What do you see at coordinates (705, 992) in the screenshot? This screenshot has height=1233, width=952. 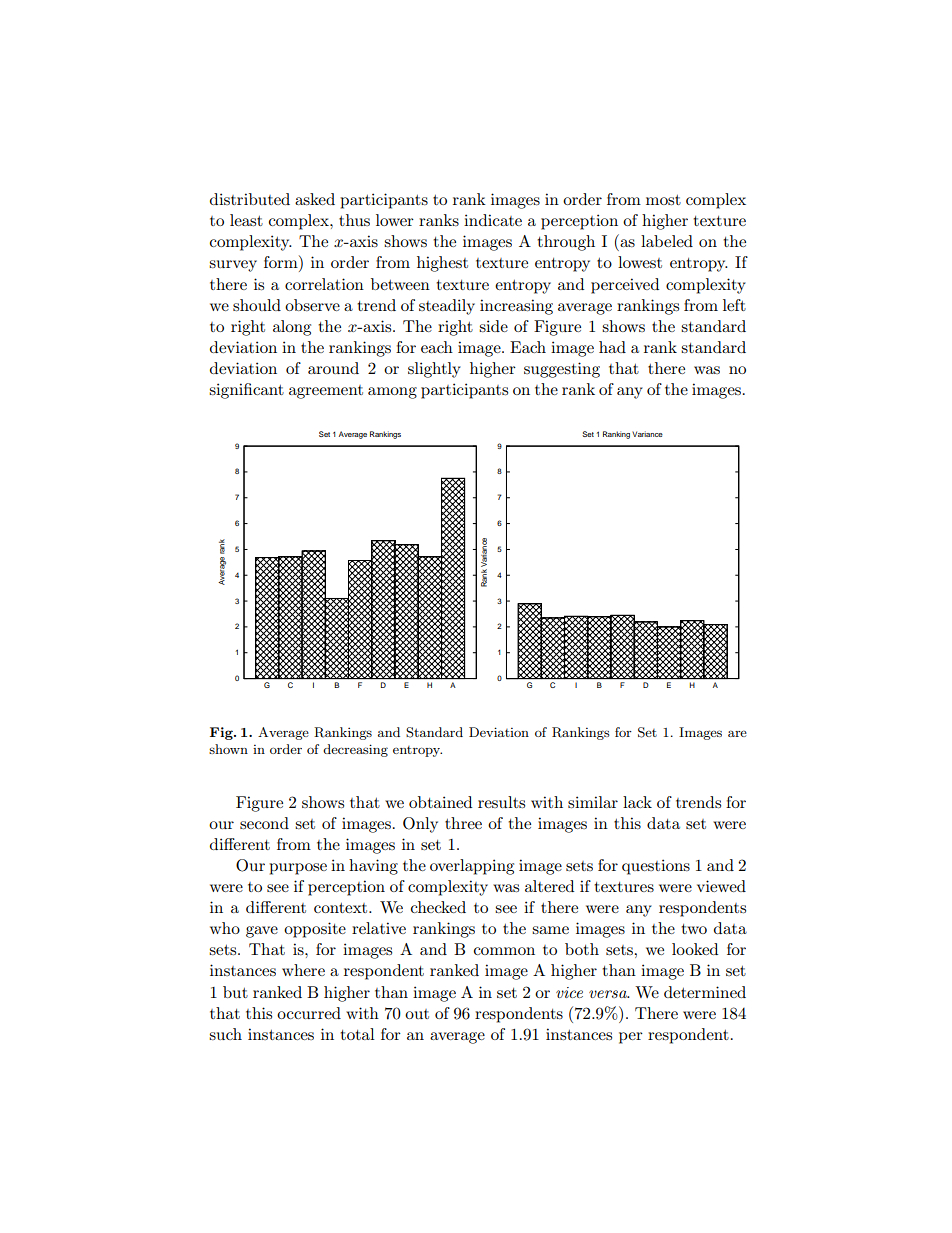 I see `determined` at bounding box center [705, 992].
